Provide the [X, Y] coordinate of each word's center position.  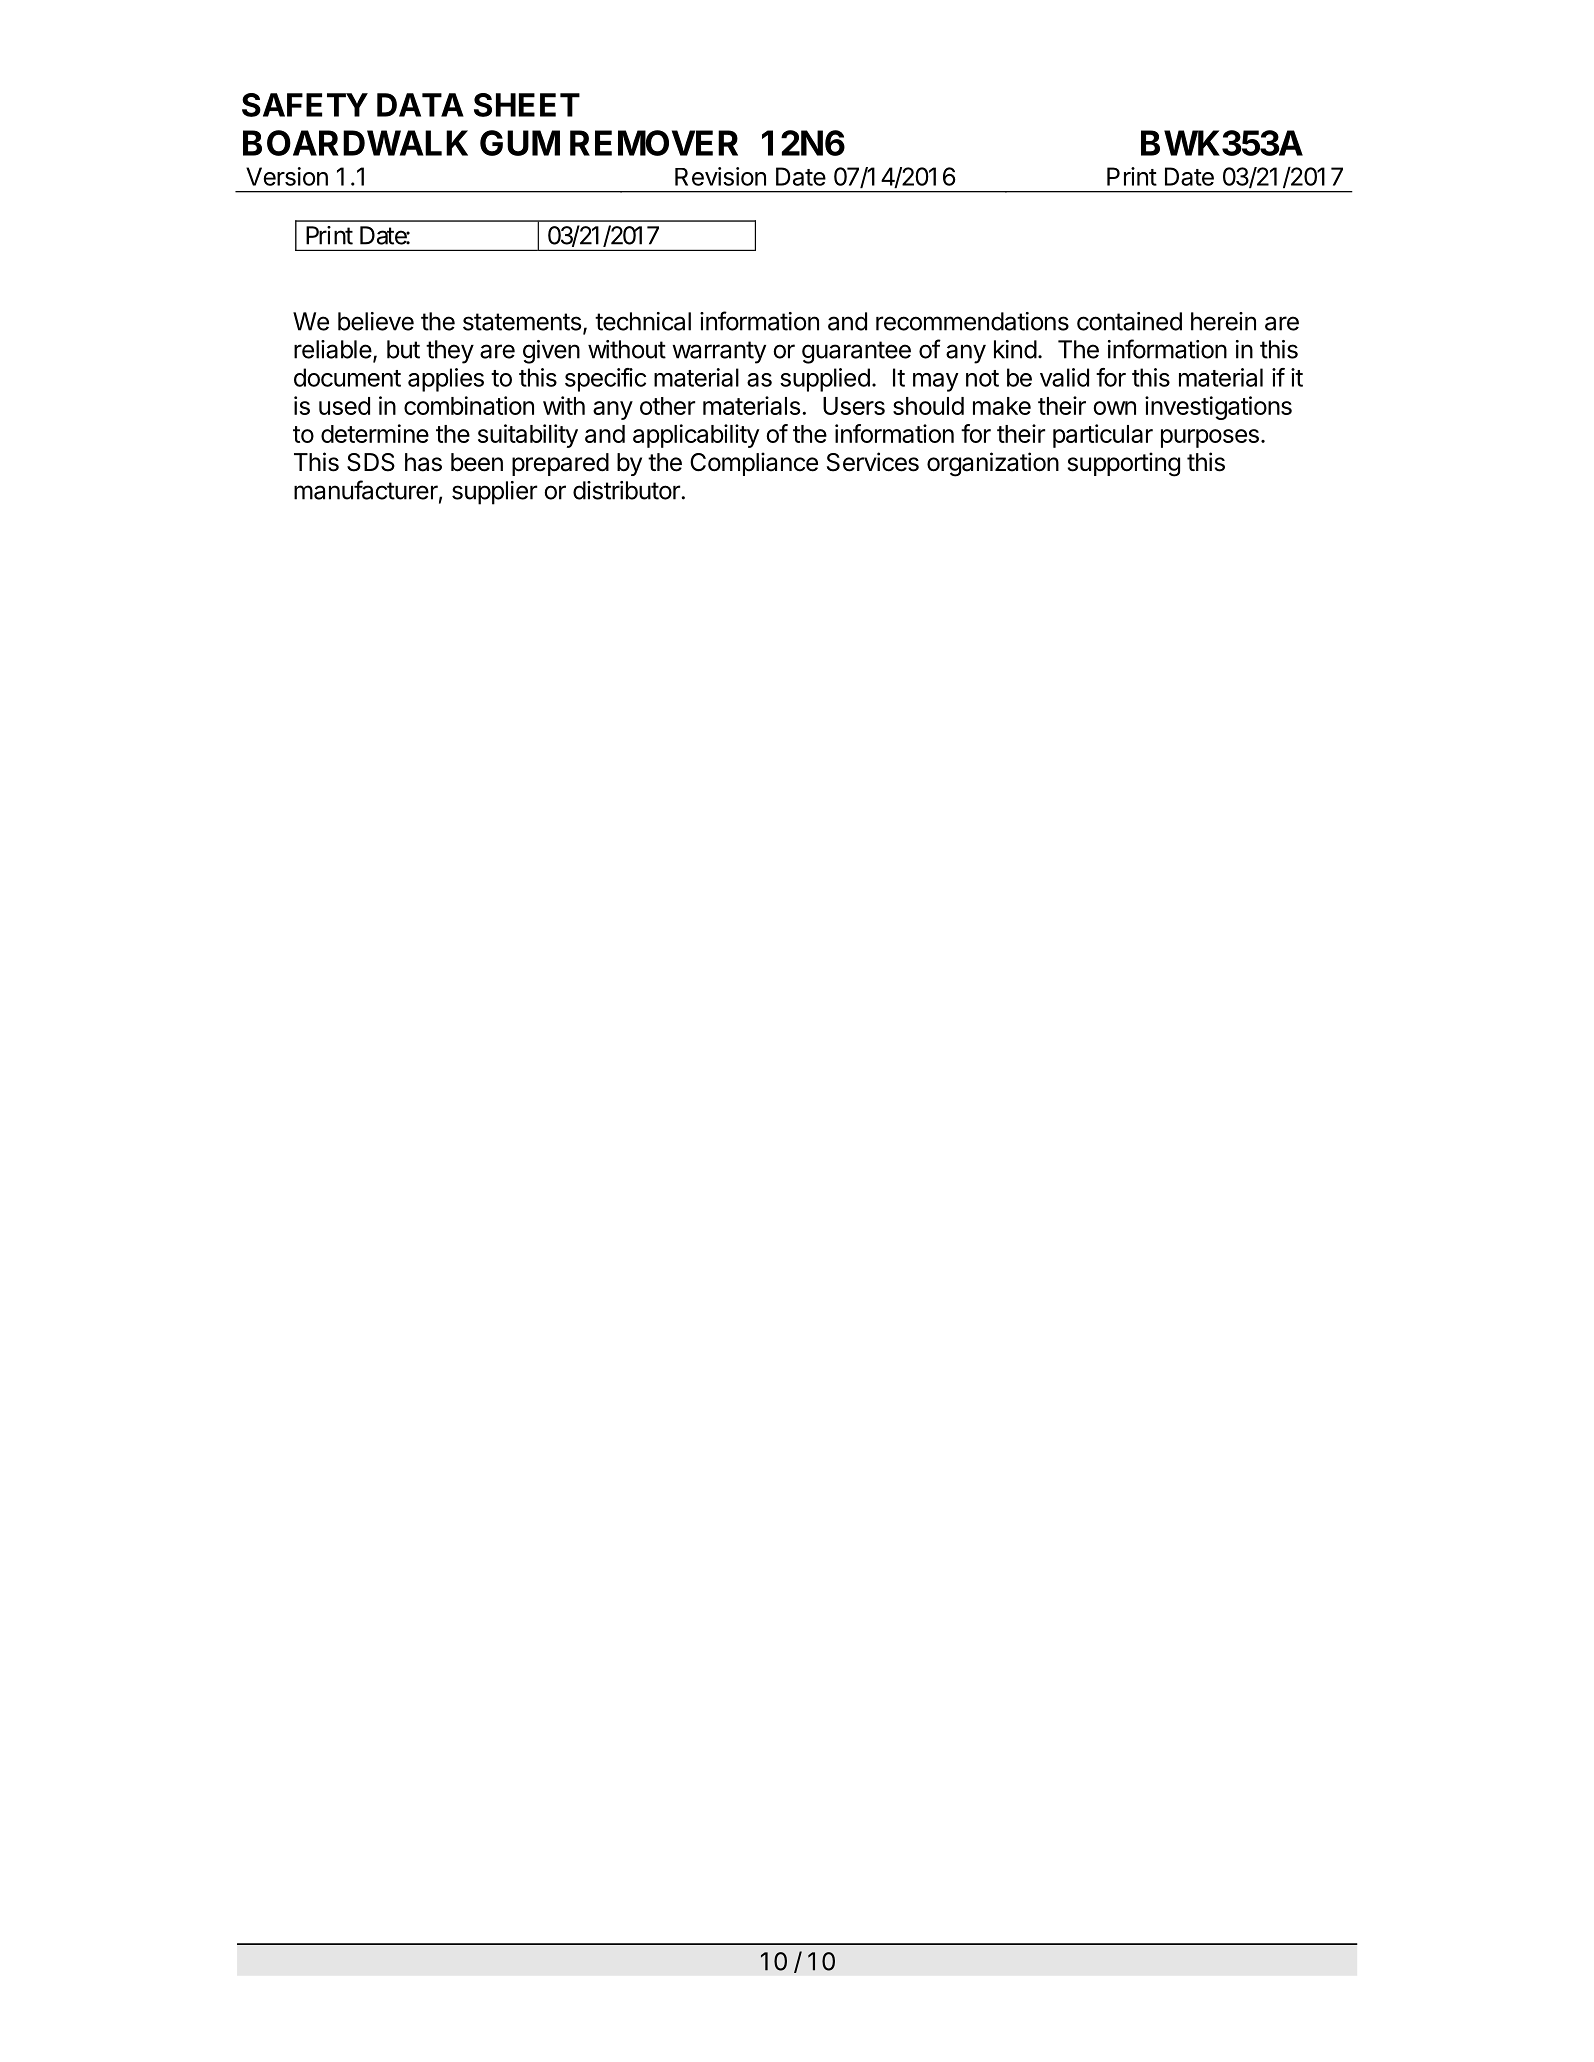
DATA [420, 105]
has [423, 462]
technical [643, 321]
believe [376, 321]
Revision [720, 176]
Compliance [754, 464]
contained [1129, 321]
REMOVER [654, 143]
